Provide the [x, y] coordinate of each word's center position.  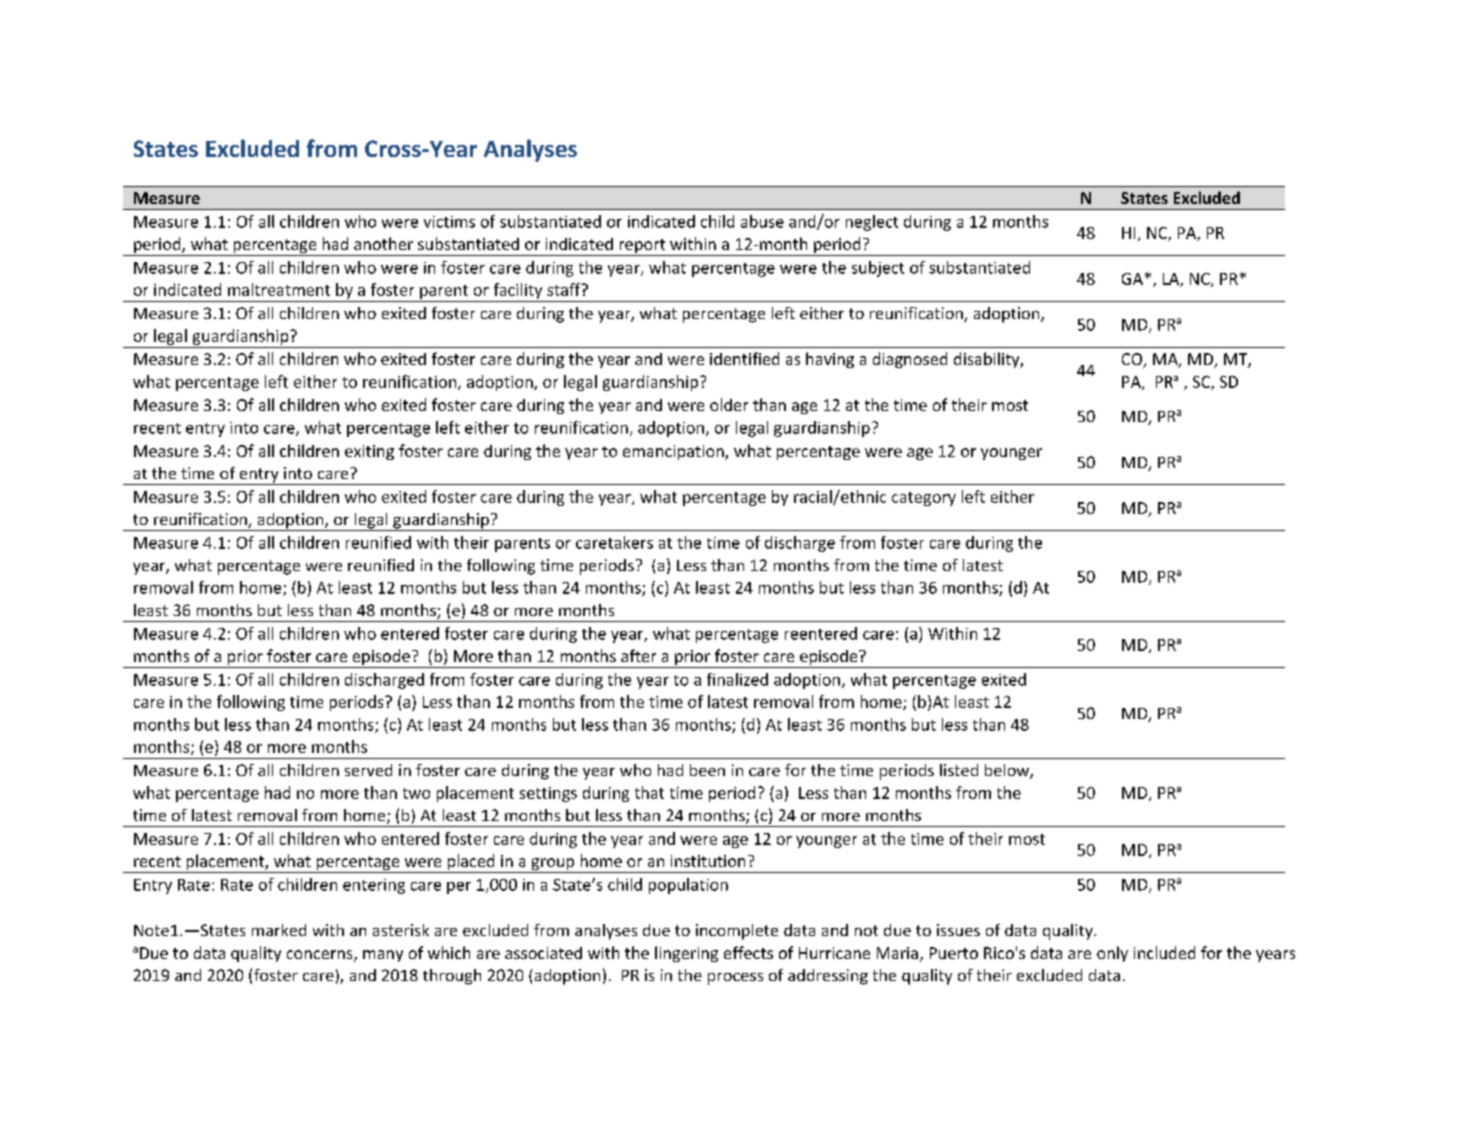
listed [959, 770]
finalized [737, 679]
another [383, 243]
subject [878, 269]
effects [748, 952]
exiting [369, 452]
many [383, 956]
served [368, 770]
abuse [762, 221]
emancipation [674, 452]
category [924, 499]
